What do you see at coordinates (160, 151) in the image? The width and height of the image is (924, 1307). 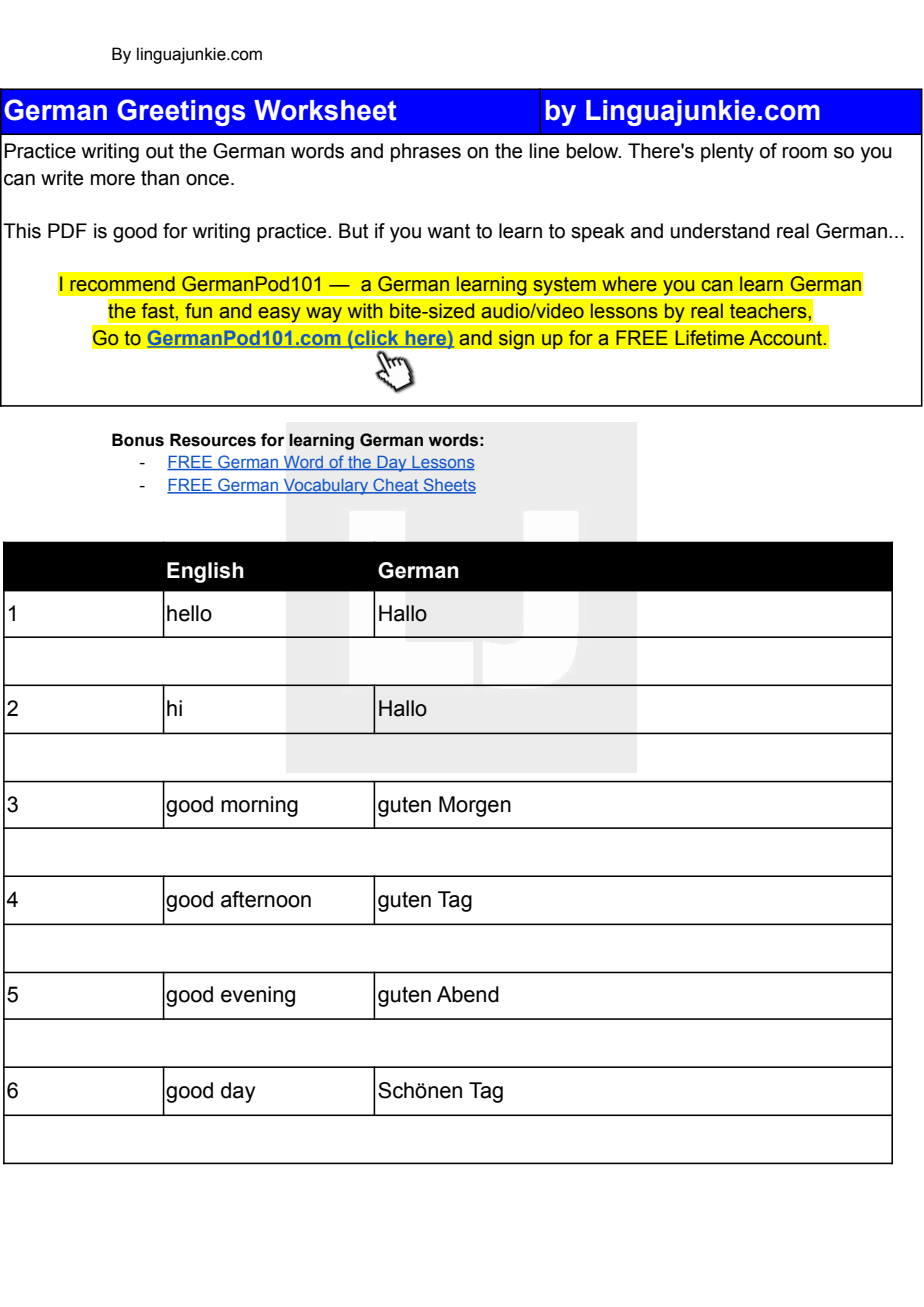 I see `out` at bounding box center [160, 151].
